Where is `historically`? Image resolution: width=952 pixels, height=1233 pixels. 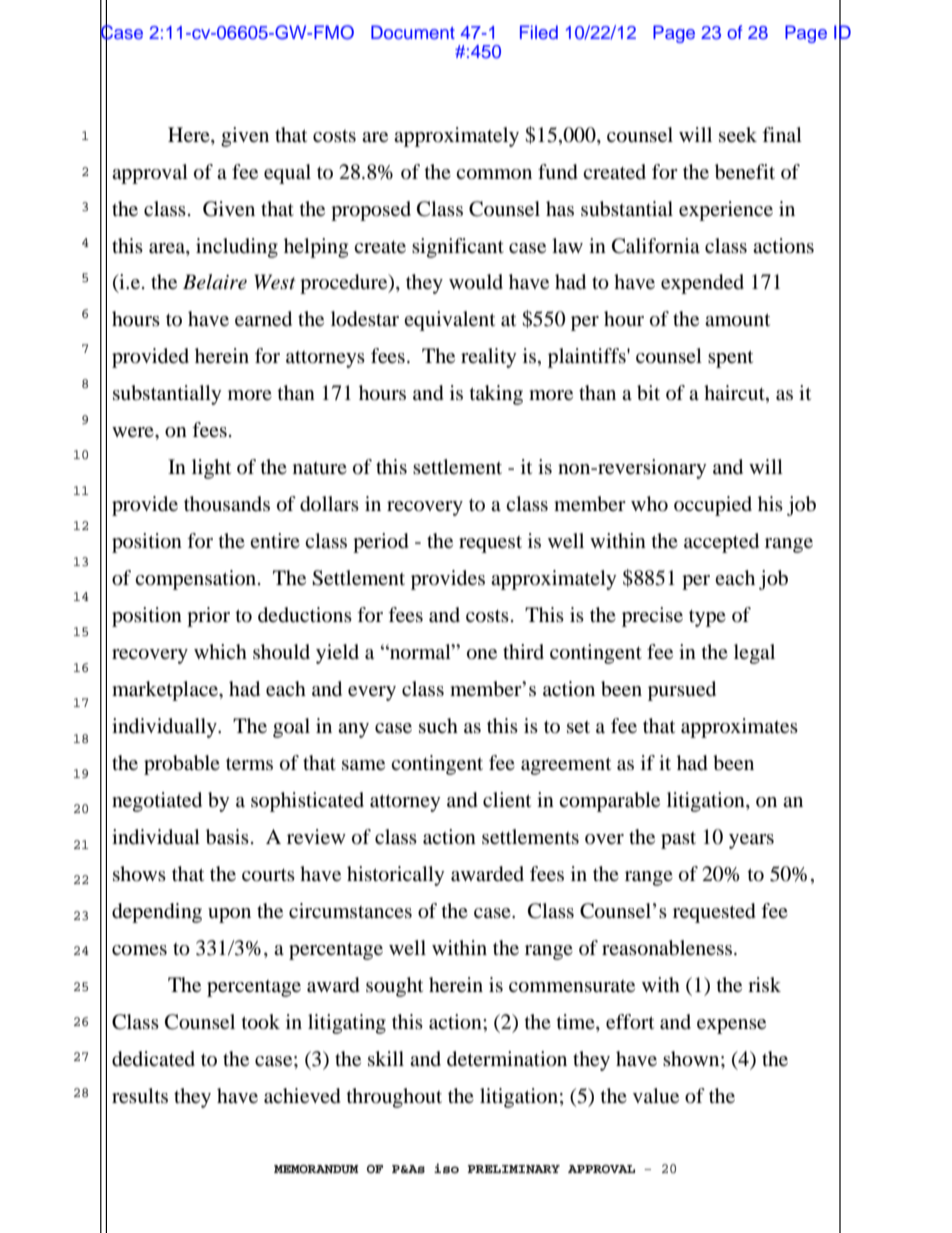 historically is located at coordinates (396, 876).
